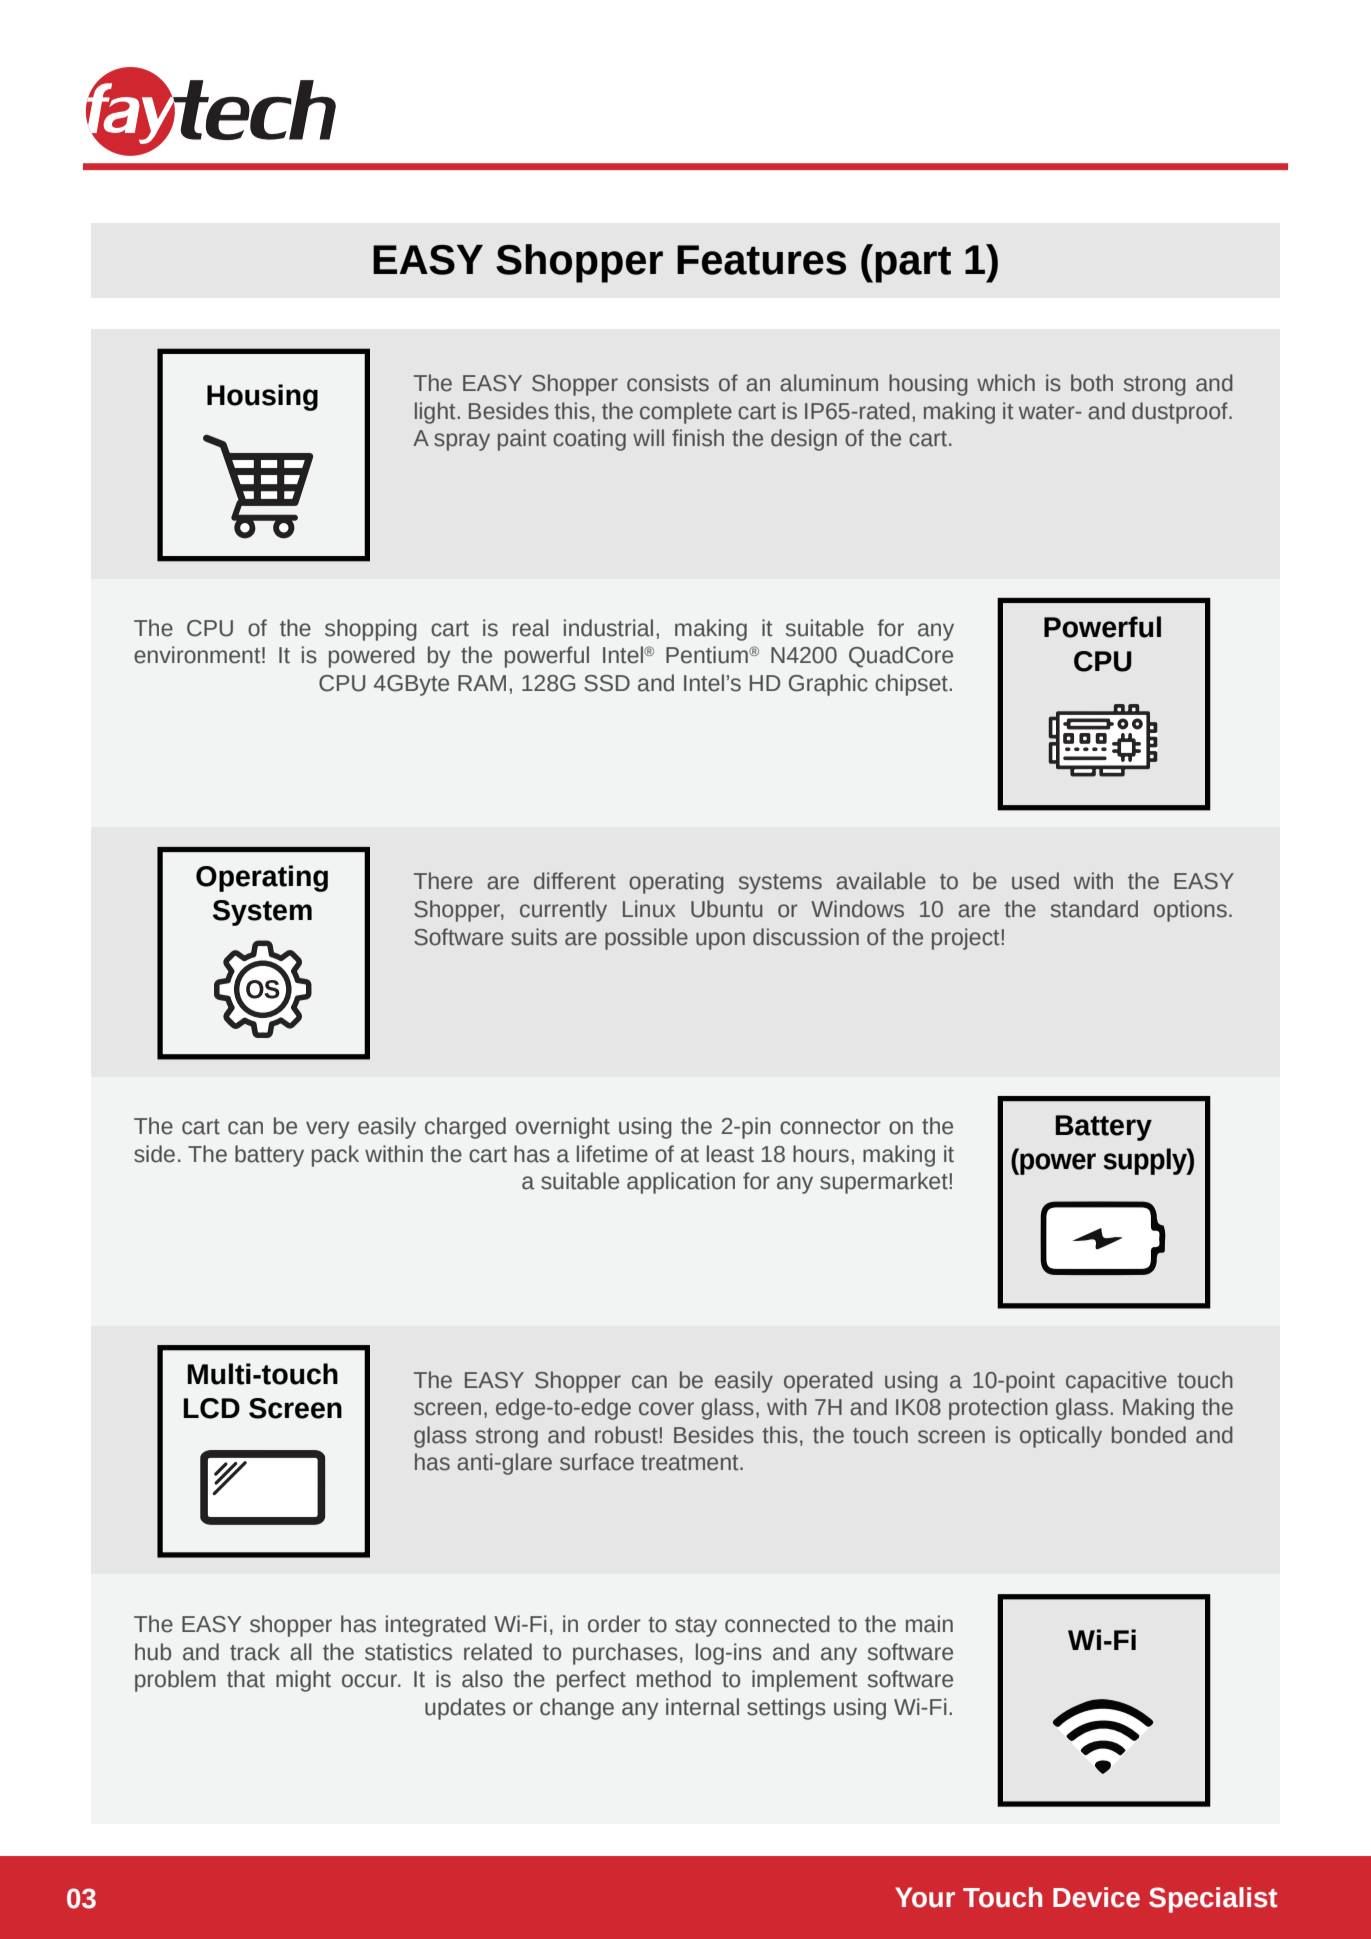  Describe the element at coordinates (649, 909) in the image. I see `Linux` at that location.
